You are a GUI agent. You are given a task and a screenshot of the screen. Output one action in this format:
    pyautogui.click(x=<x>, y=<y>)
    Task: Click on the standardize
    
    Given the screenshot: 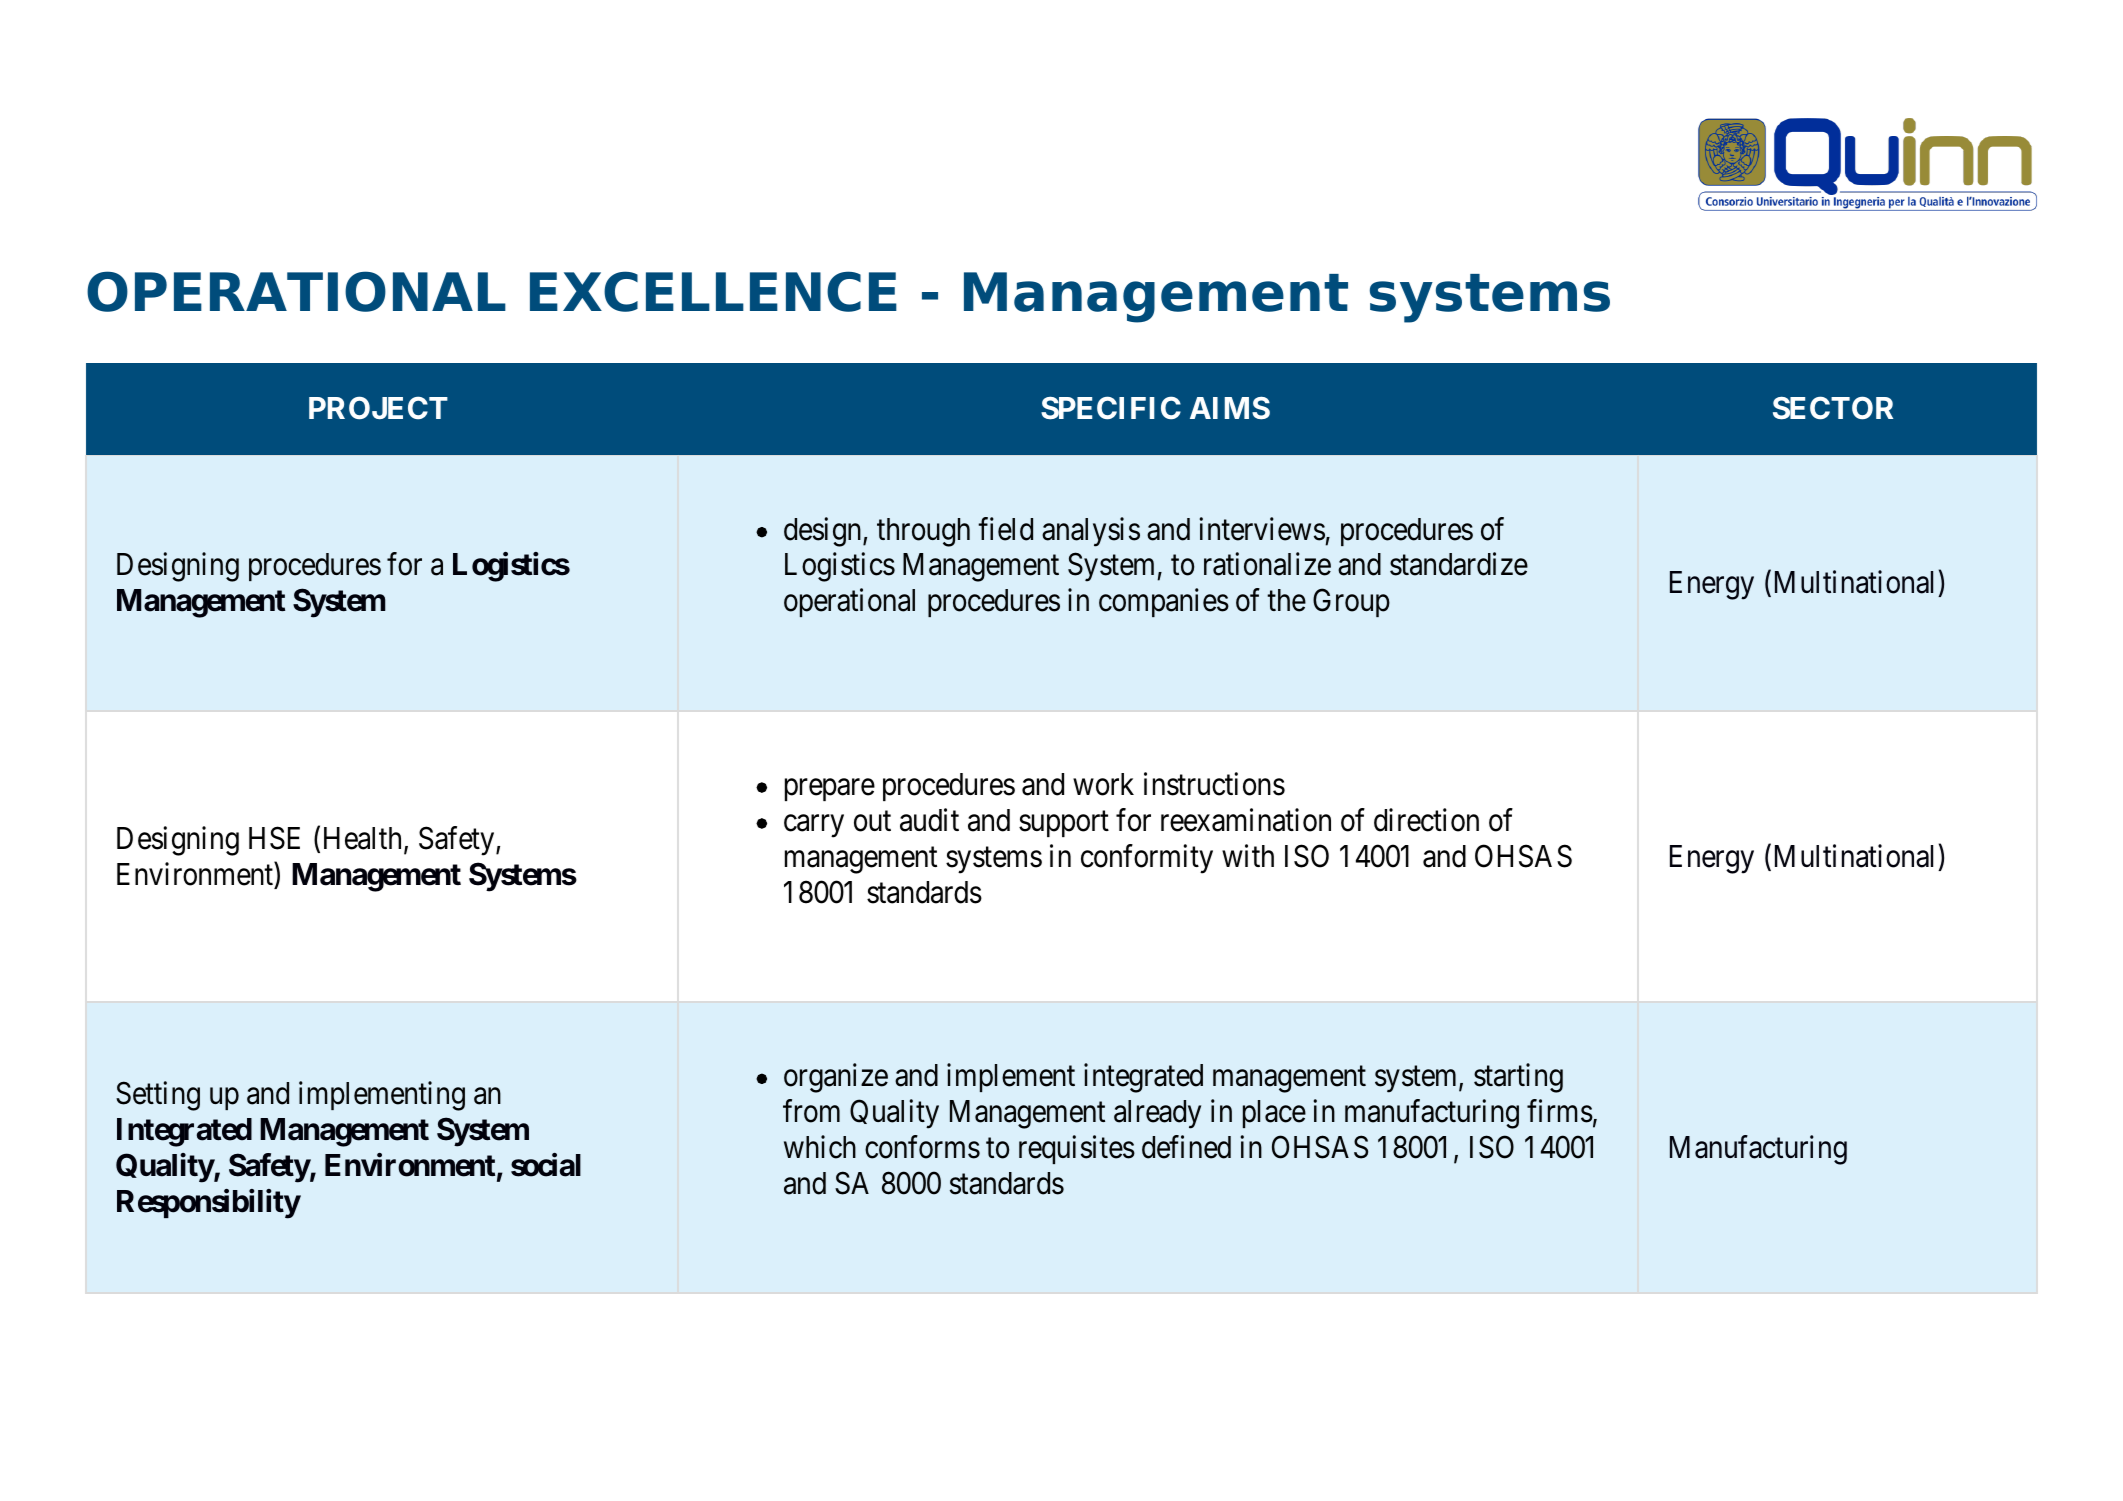 What is the action you would take?
    pyautogui.click(x=1459, y=564)
